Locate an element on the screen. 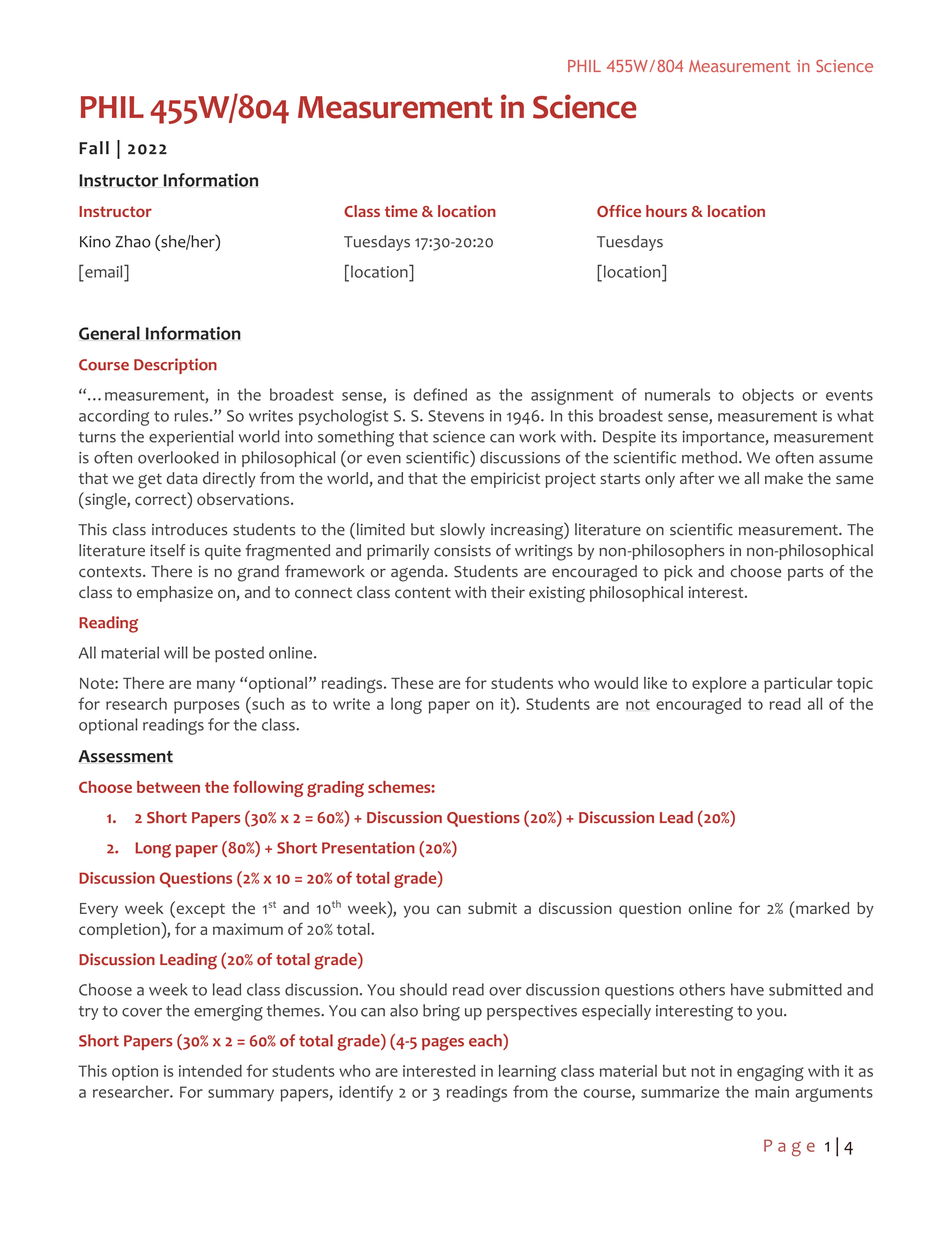  marked is located at coordinates (821, 907).
